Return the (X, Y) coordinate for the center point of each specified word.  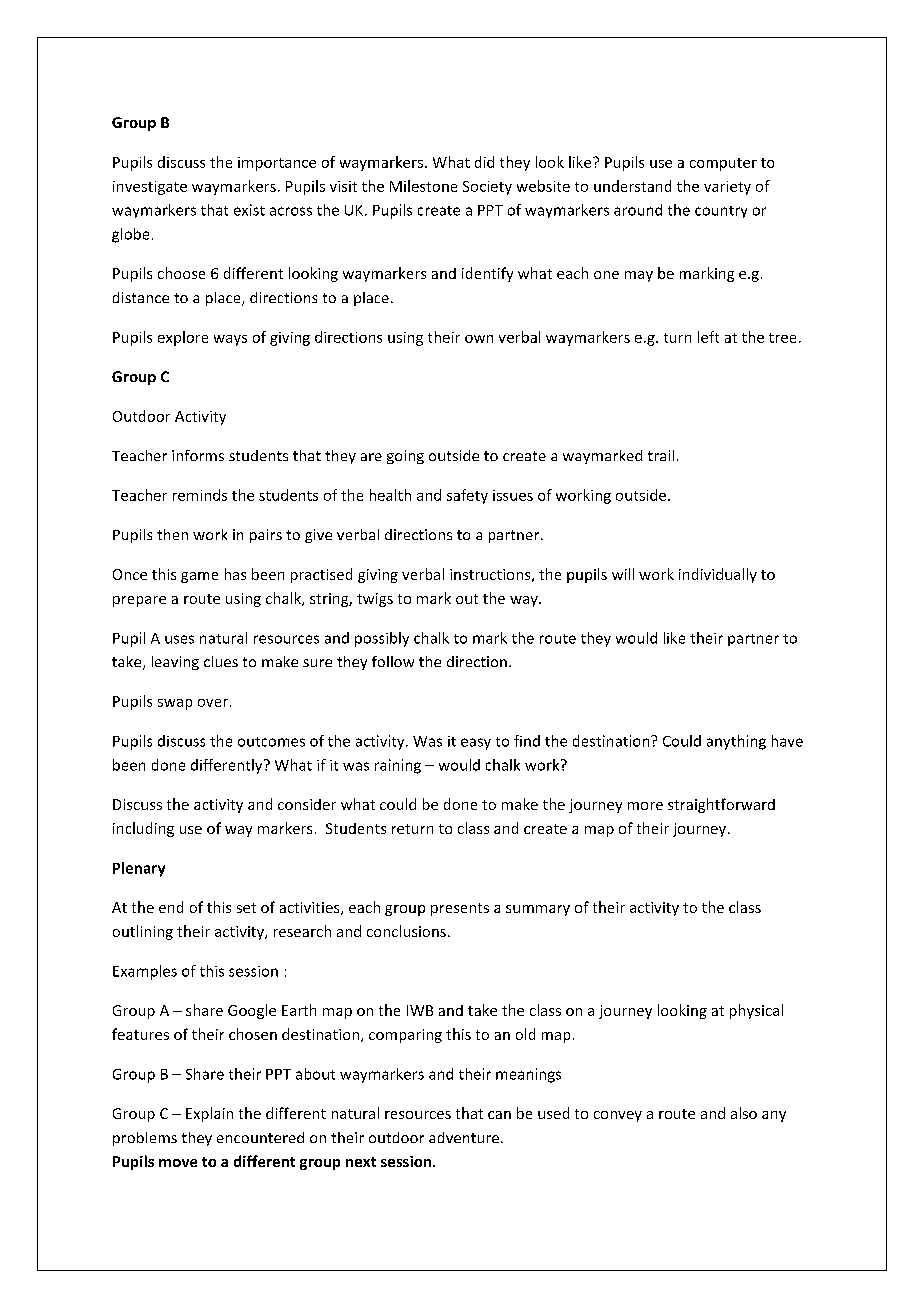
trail (661, 455)
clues (221, 661)
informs (198, 455)
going (405, 457)
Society (487, 188)
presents (460, 909)
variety (727, 188)
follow (393, 661)
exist (249, 210)
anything (736, 742)
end (171, 907)
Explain (209, 1114)
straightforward (721, 805)
